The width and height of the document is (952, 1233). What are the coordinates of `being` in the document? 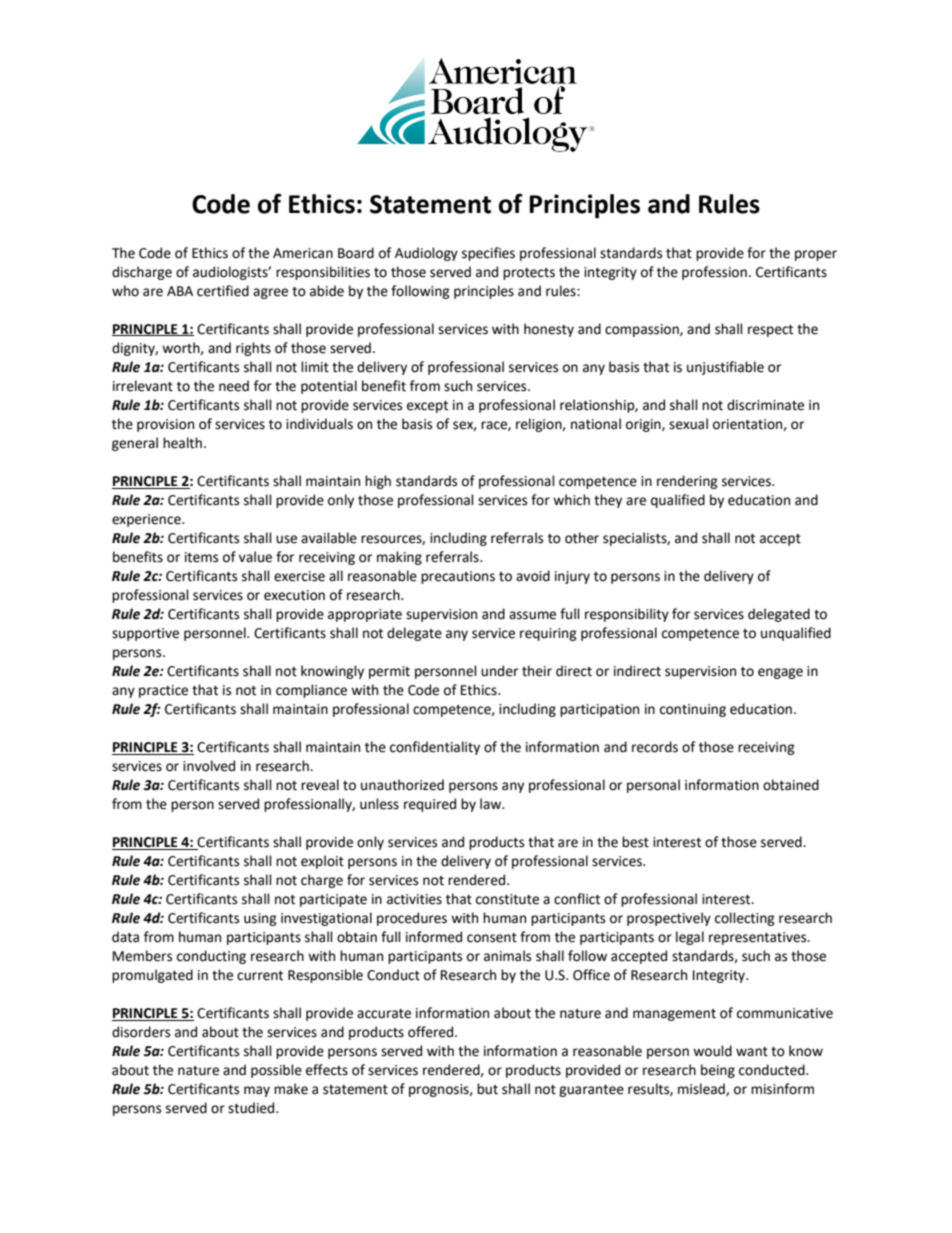 It's located at (718, 1071).
